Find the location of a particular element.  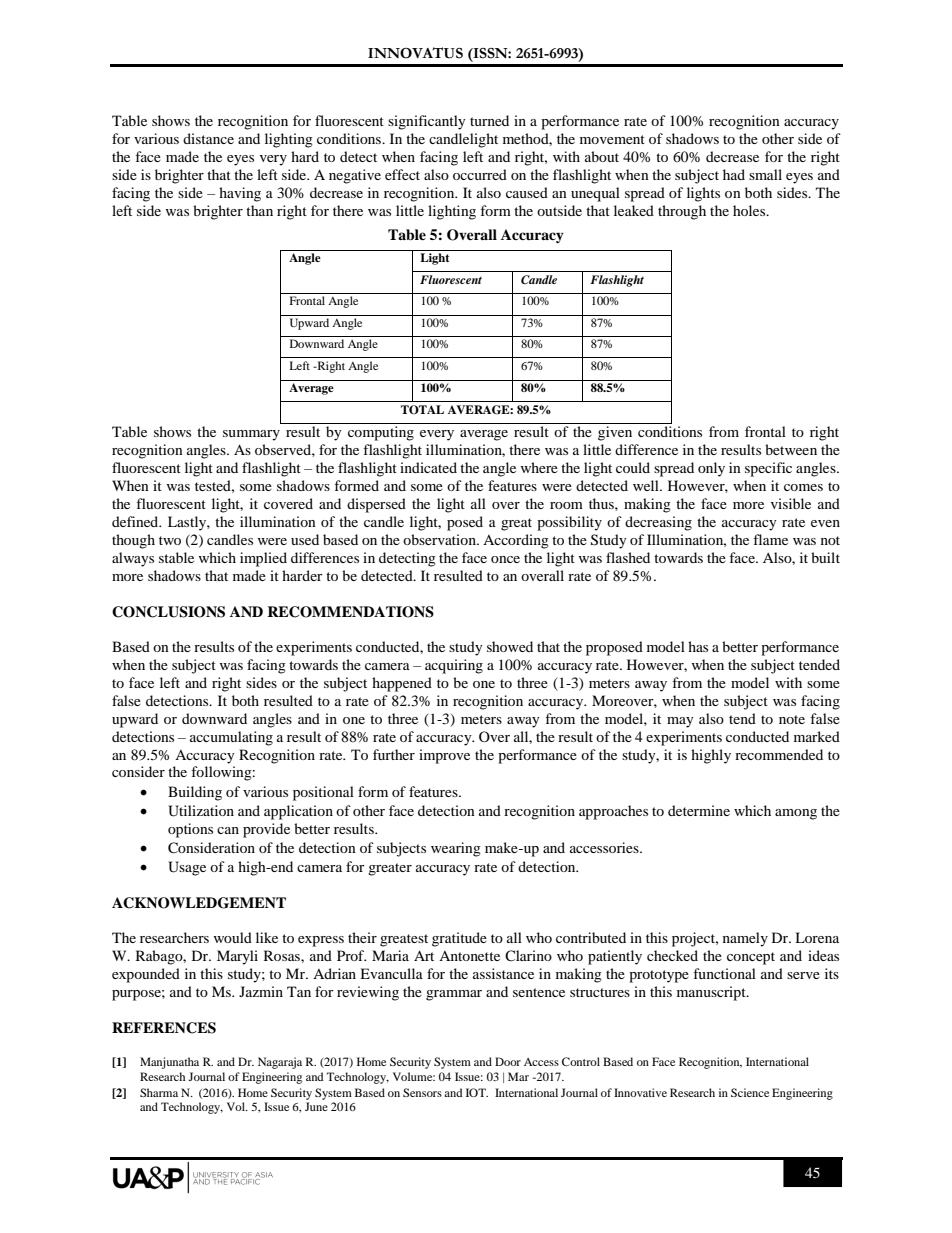

indicated is located at coordinates (428, 467).
